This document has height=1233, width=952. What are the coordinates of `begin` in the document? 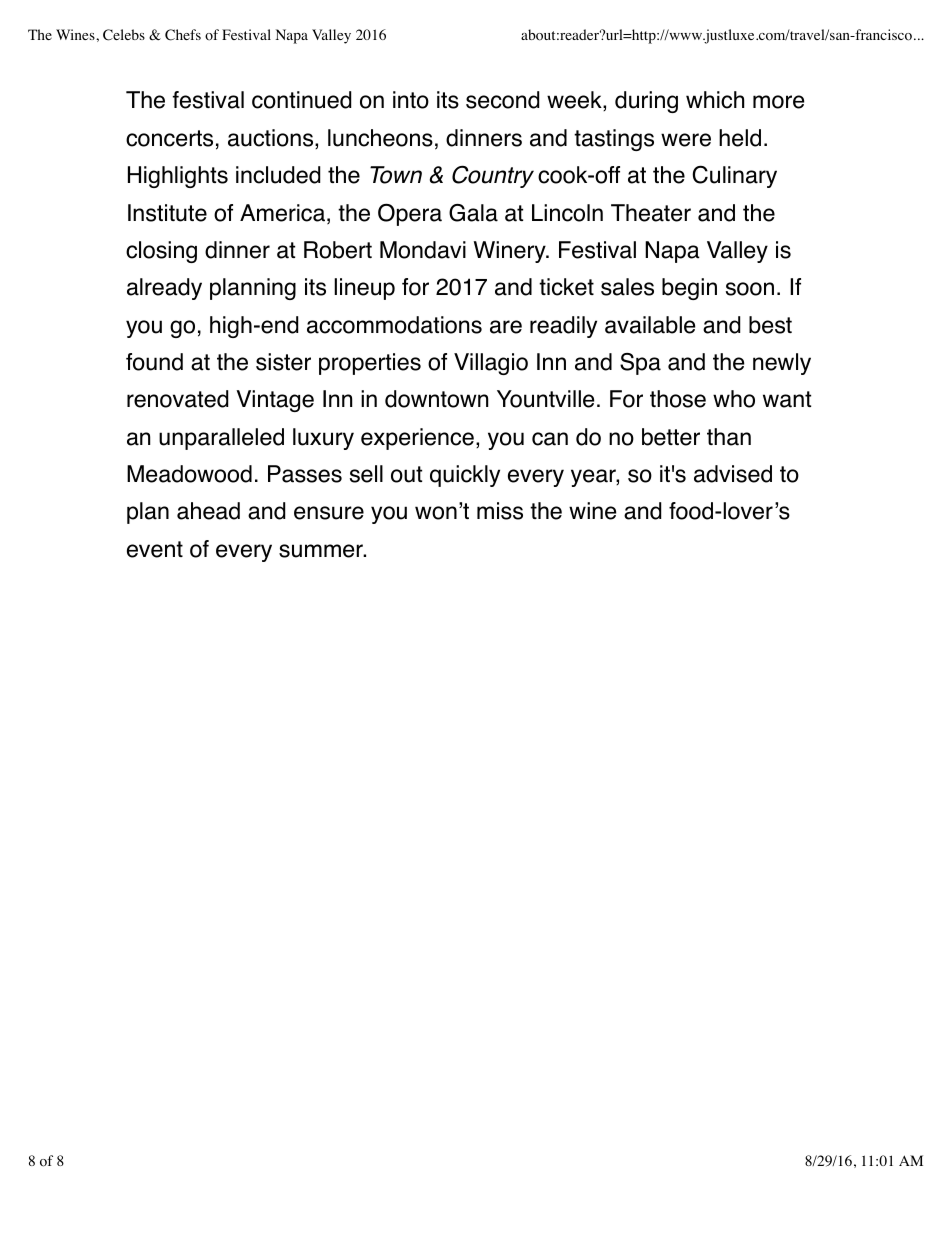 It's located at (689, 289).
